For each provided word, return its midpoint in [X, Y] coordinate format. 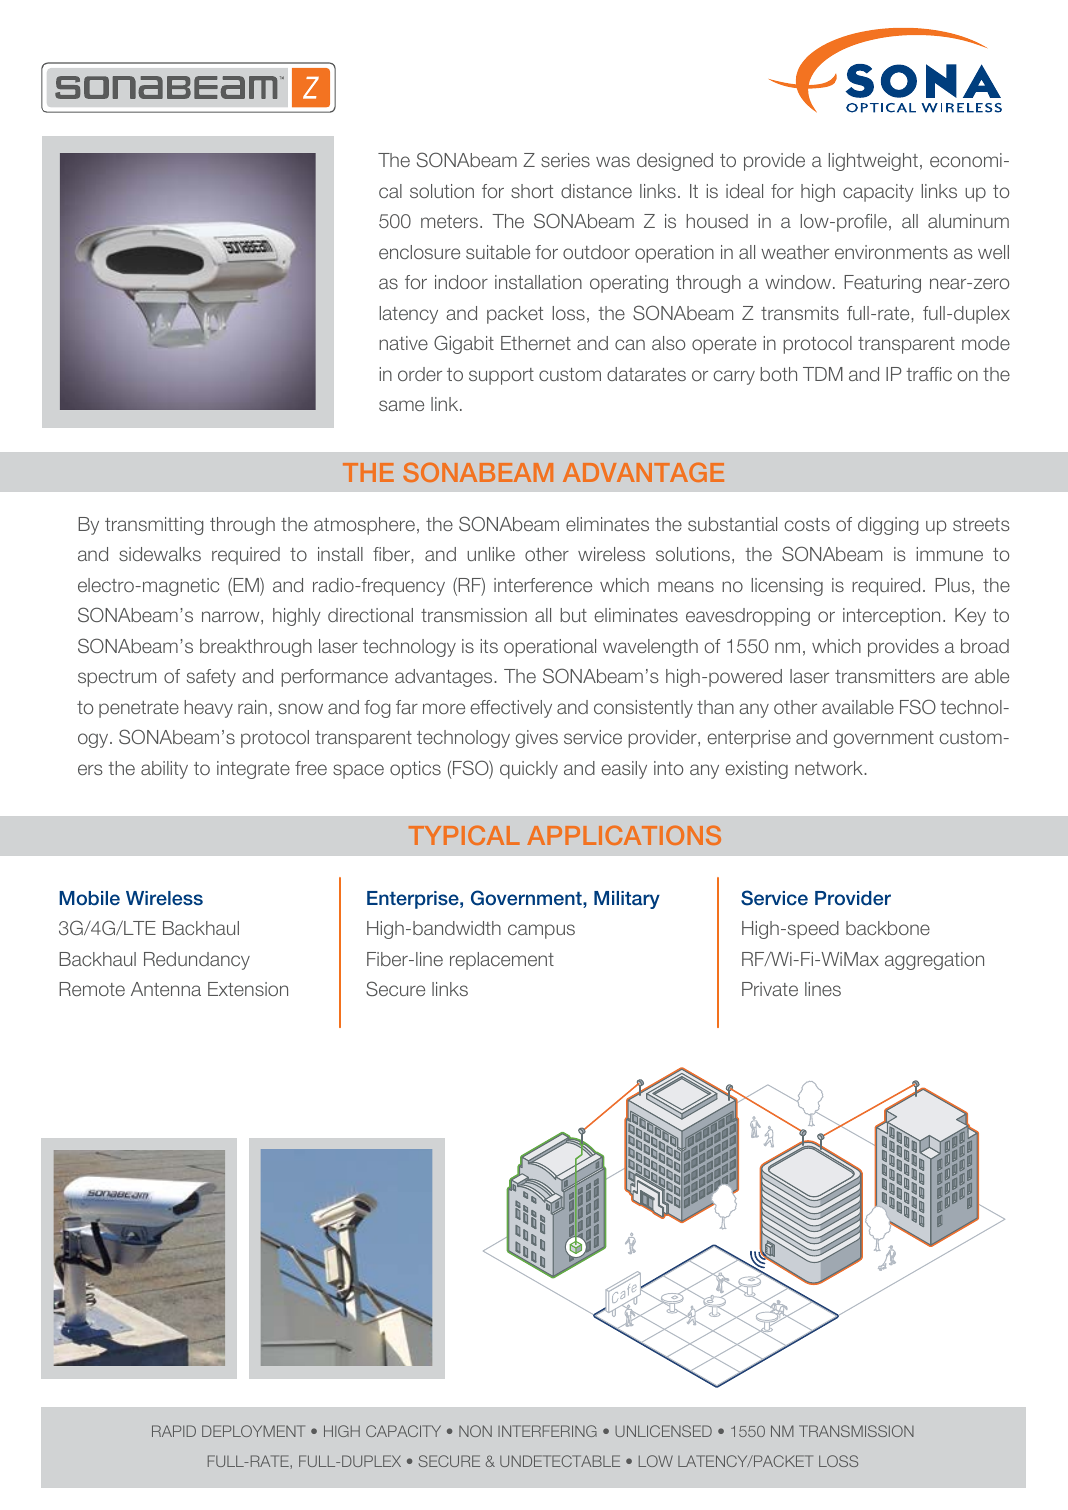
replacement [502, 961]
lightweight [873, 162]
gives [536, 739]
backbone [888, 928]
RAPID [174, 1431]
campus [541, 931]
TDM [823, 374]
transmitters [885, 676]
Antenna [166, 989]
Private [770, 989]
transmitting [154, 526]
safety [211, 678]
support [501, 376]
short [532, 191]
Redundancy [197, 961]
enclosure [419, 252]
